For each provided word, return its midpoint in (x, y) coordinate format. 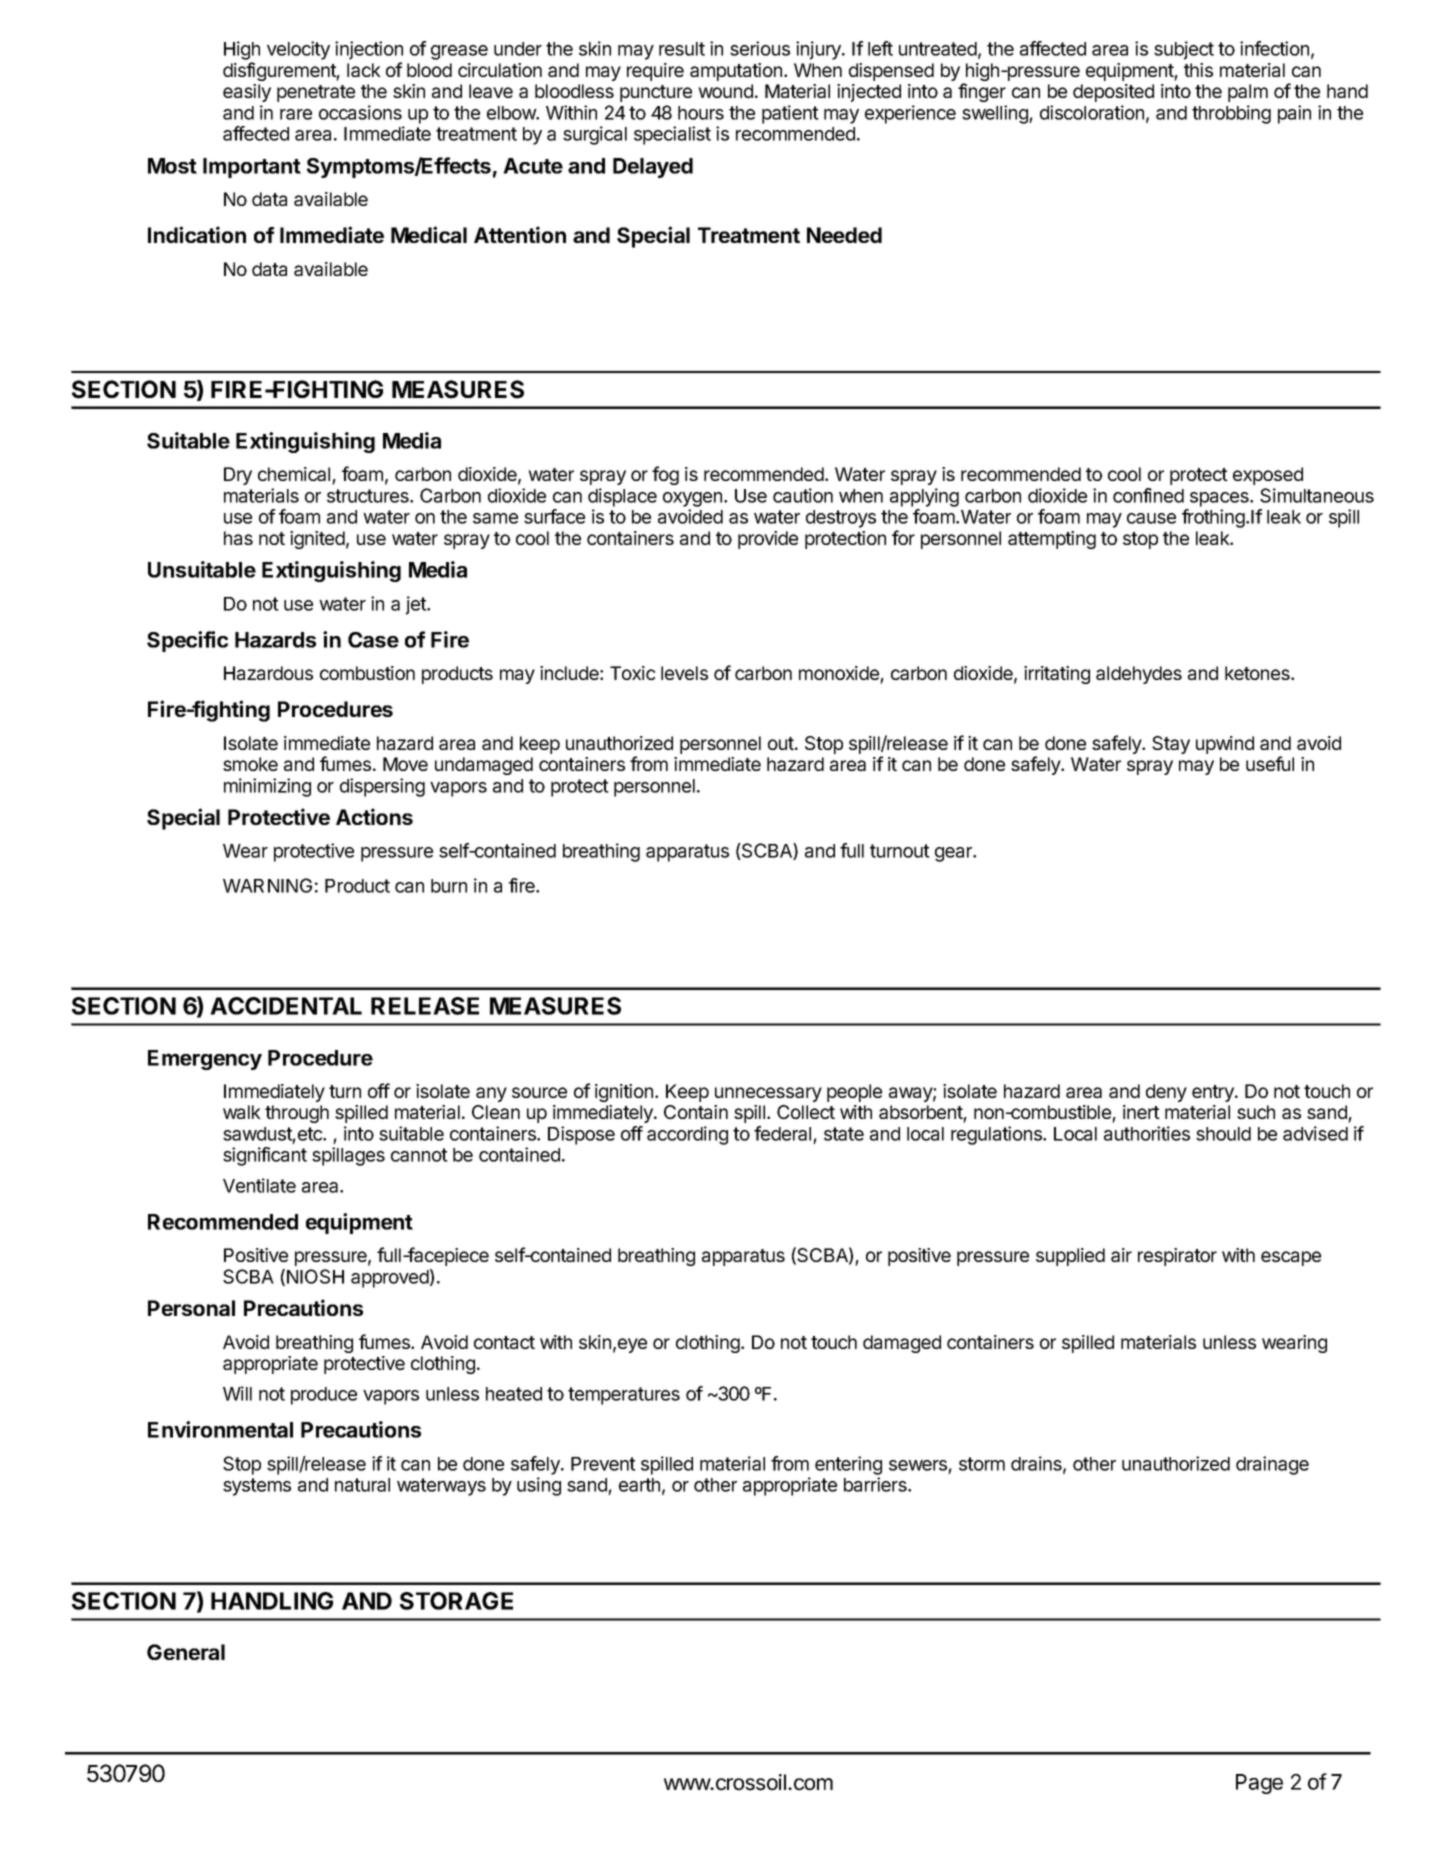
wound (725, 91)
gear (955, 854)
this (1198, 70)
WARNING (267, 885)
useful (1270, 763)
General (186, 1652)
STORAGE (456, 1601)
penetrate (316, 93)
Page (1259, 1784)
